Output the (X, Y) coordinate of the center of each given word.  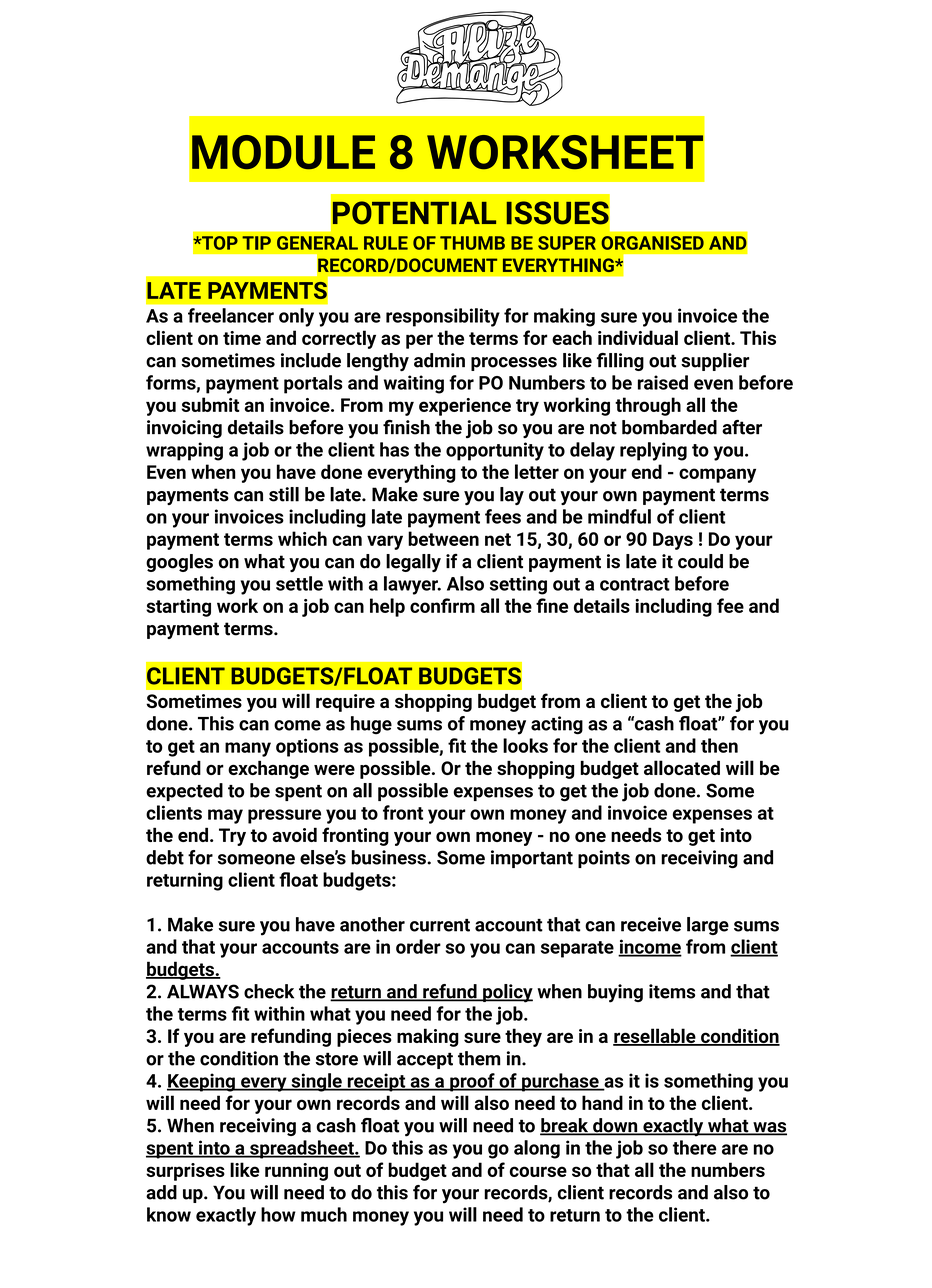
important (532, 859)
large (708, 926)
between (443, 538)
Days (673, 541)
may (225, 816)
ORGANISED (652, 243)
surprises (185, 1172)
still (284, 494)
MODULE (283, 152)
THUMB (472, 243)
